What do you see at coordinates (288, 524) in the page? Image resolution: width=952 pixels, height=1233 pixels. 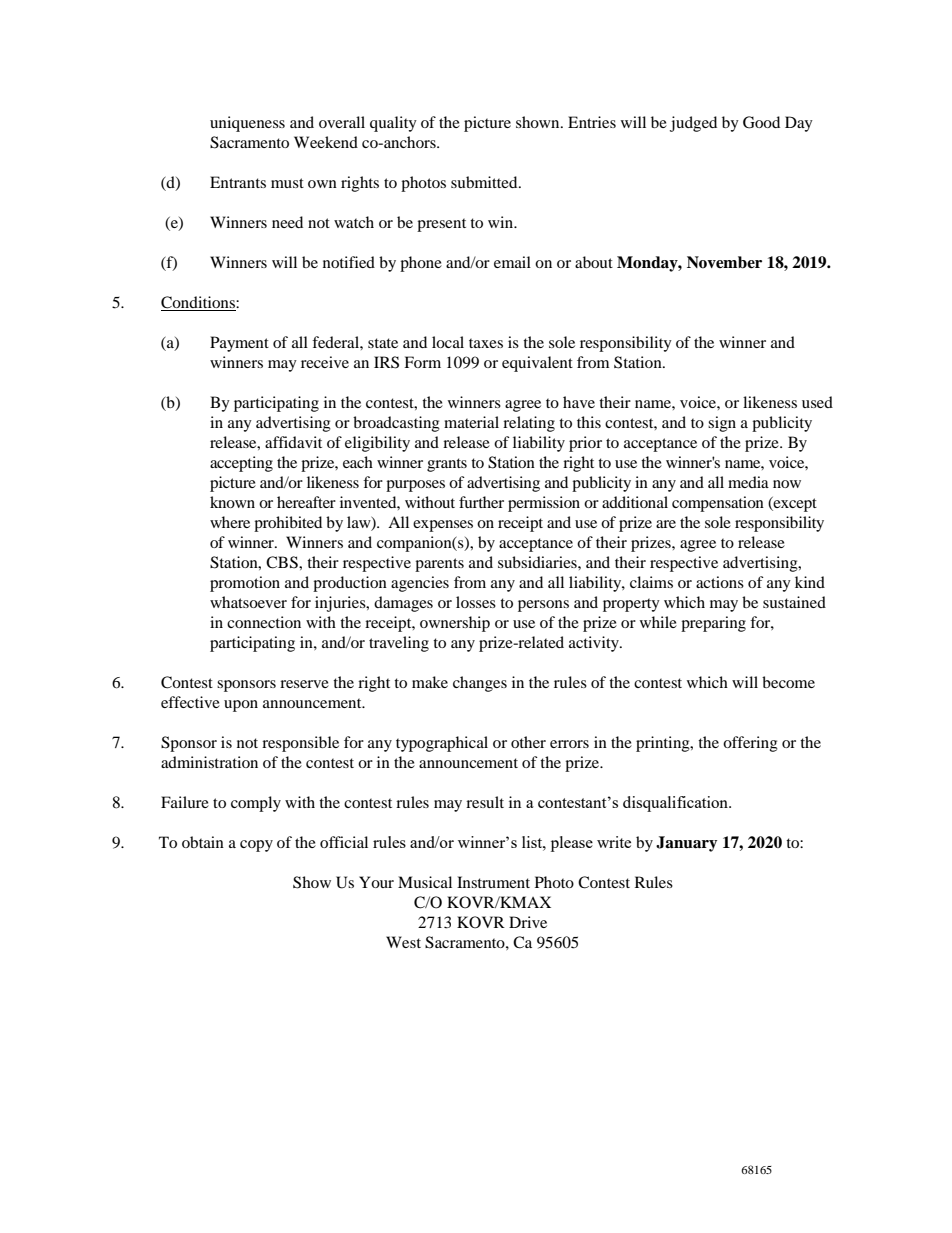 I see `prohibited` at bounding box center [288, 524].
